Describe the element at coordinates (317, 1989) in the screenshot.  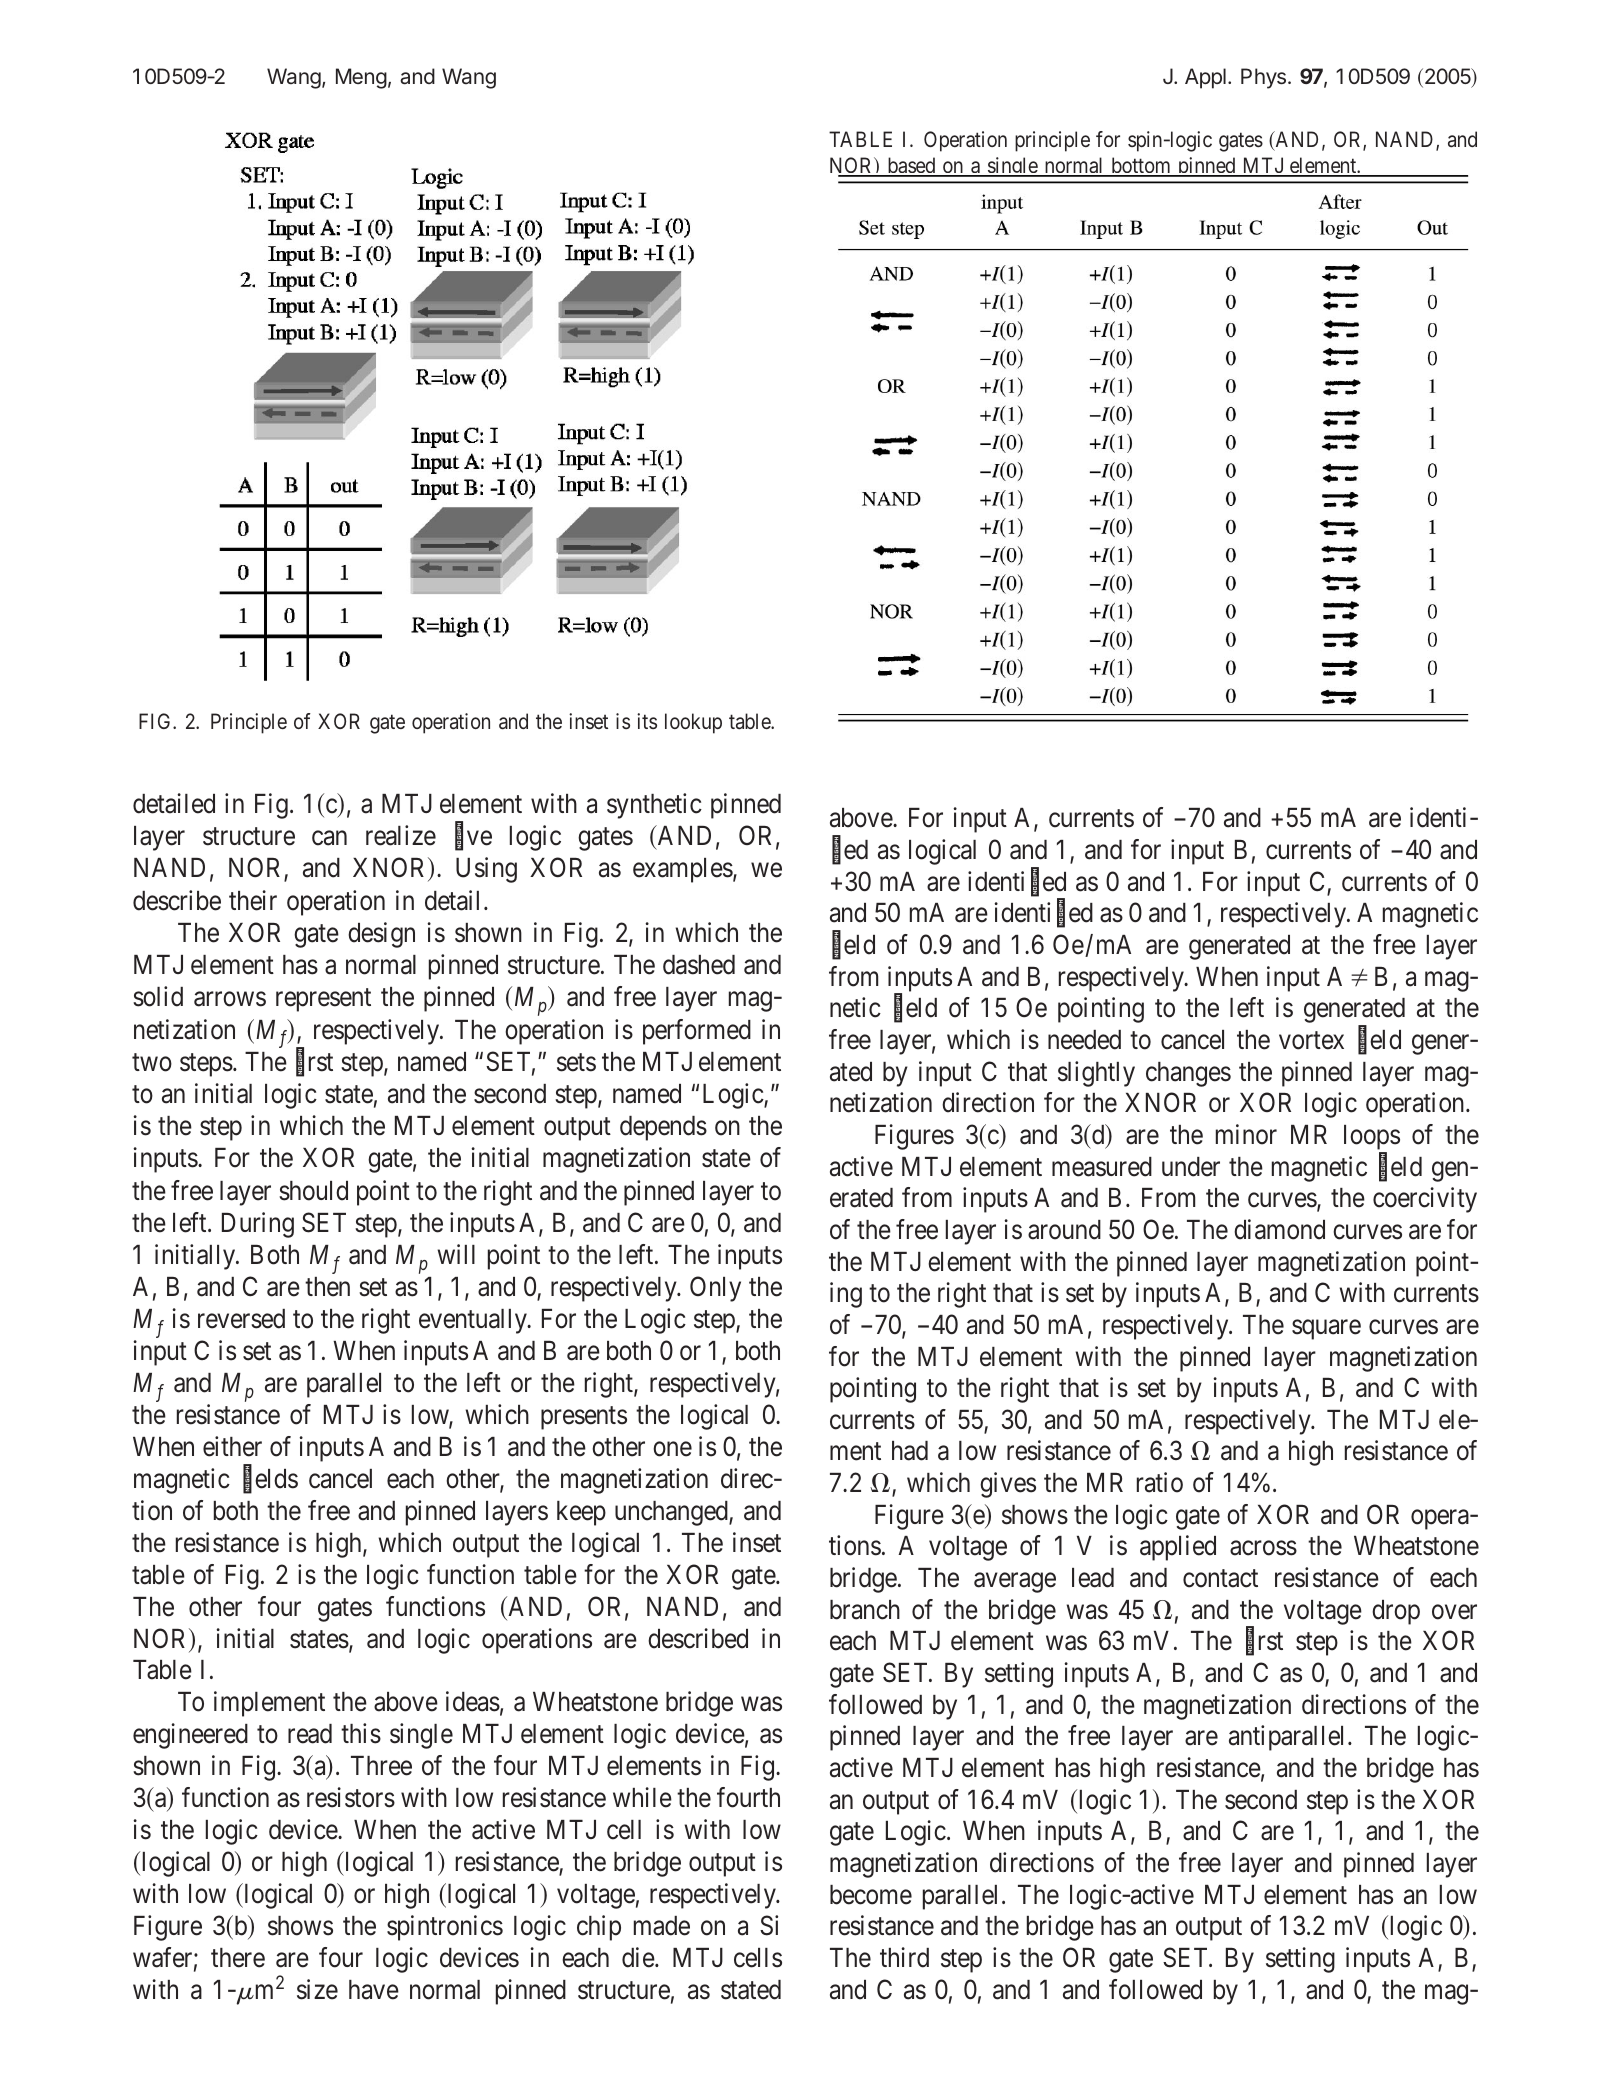
I see `size` at that location.
